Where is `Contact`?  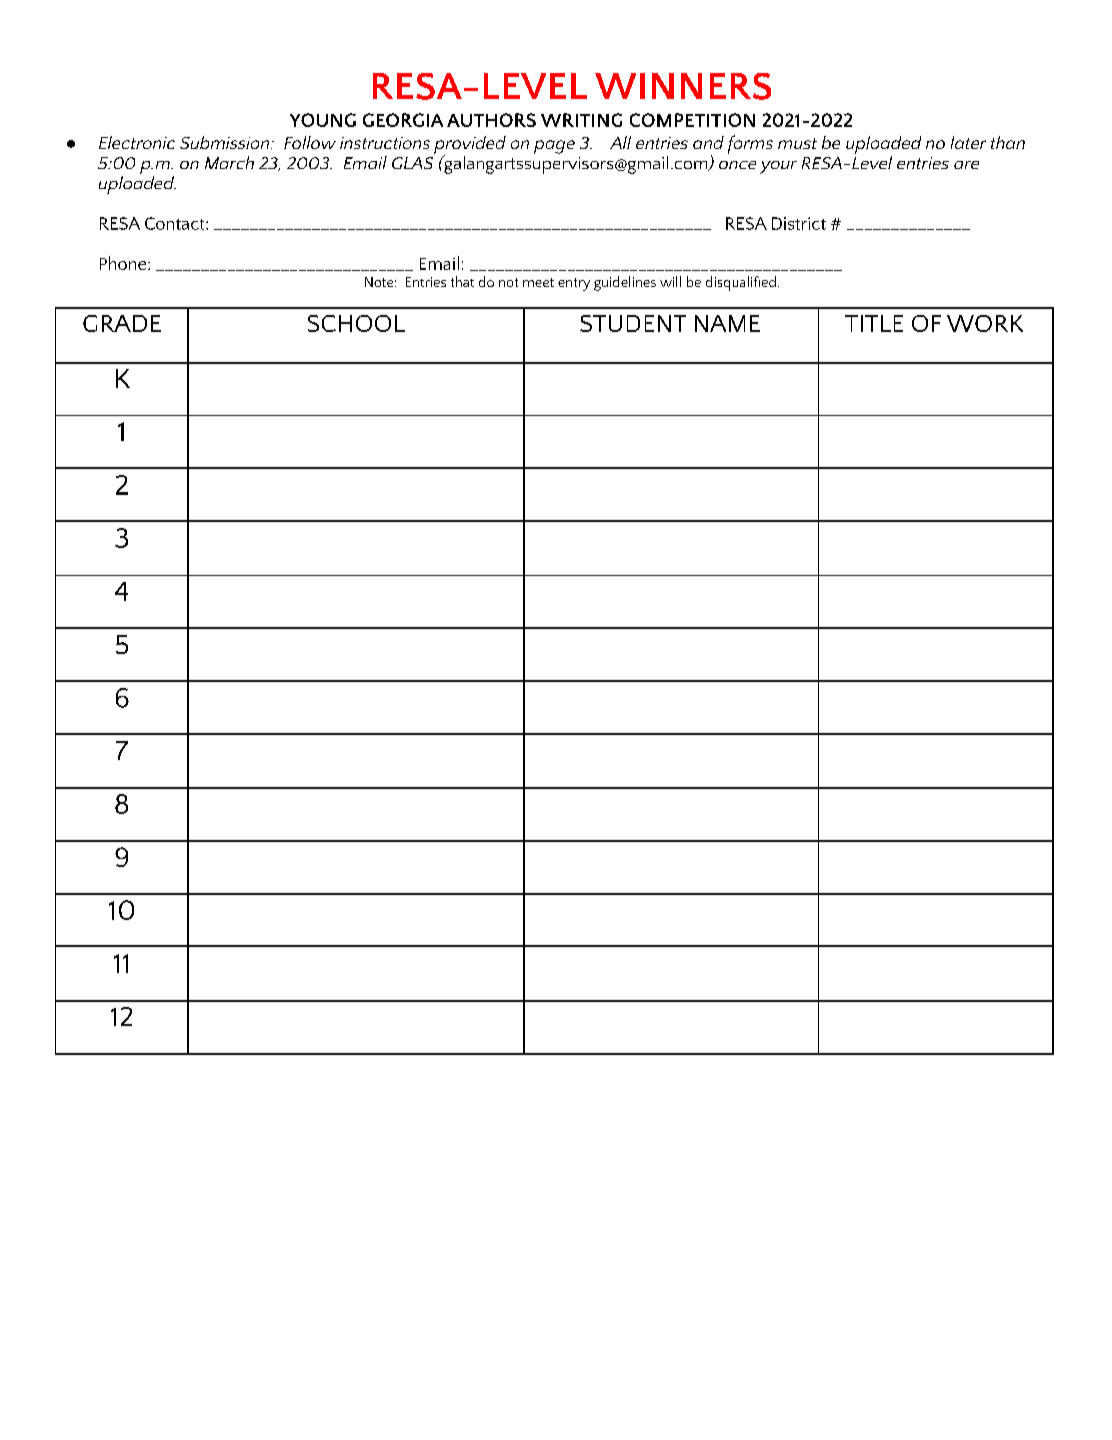
Contact is located at coordinates (176, 223).
